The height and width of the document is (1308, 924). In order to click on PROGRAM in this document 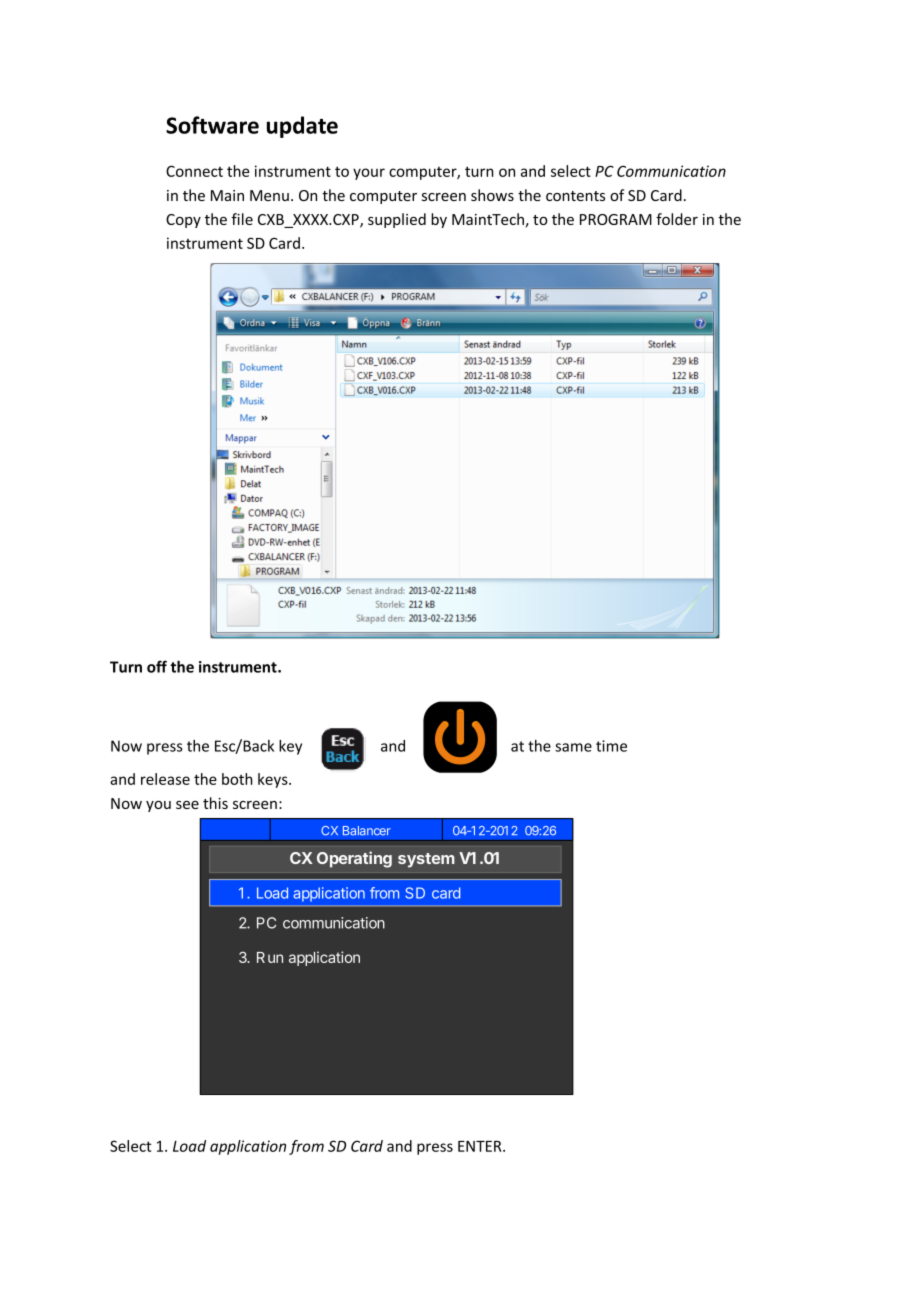, I will do `click(616, 219)`.
